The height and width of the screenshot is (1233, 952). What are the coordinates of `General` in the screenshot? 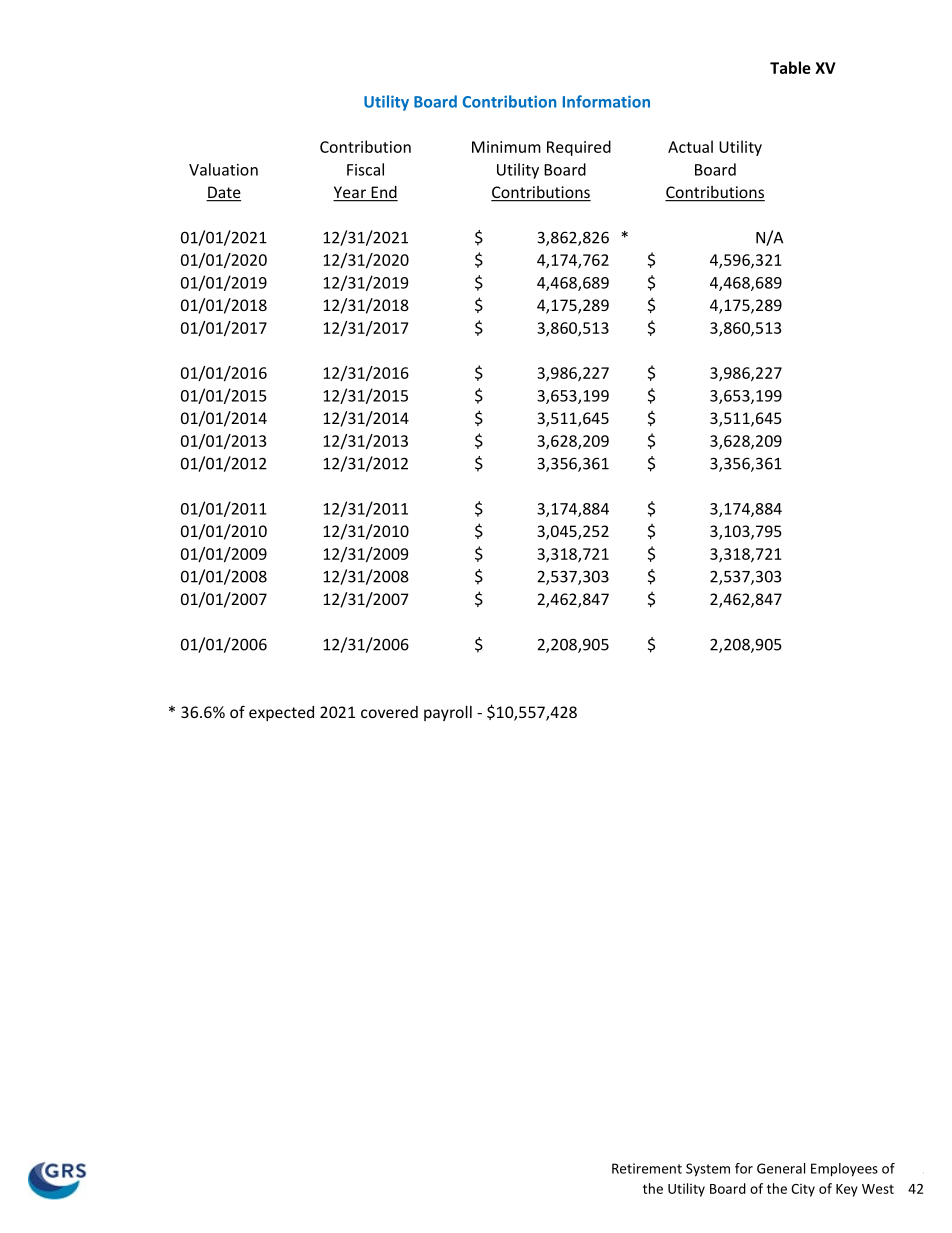 It's located at (781, 1168).
